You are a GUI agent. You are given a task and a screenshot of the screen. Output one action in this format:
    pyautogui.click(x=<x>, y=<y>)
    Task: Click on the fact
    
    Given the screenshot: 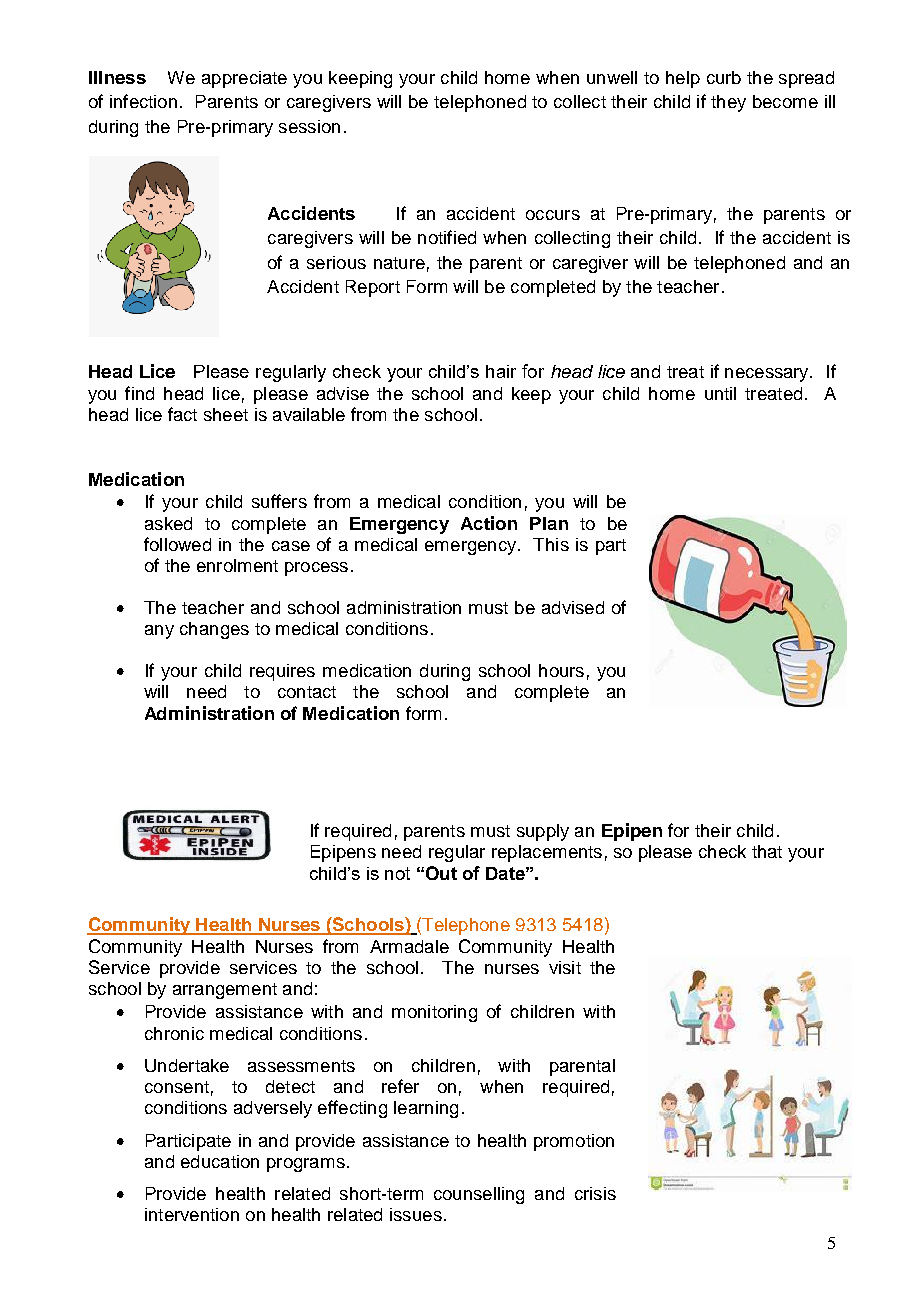 What is the action you would take?
    pyautogui.click(x=182, y=414)
